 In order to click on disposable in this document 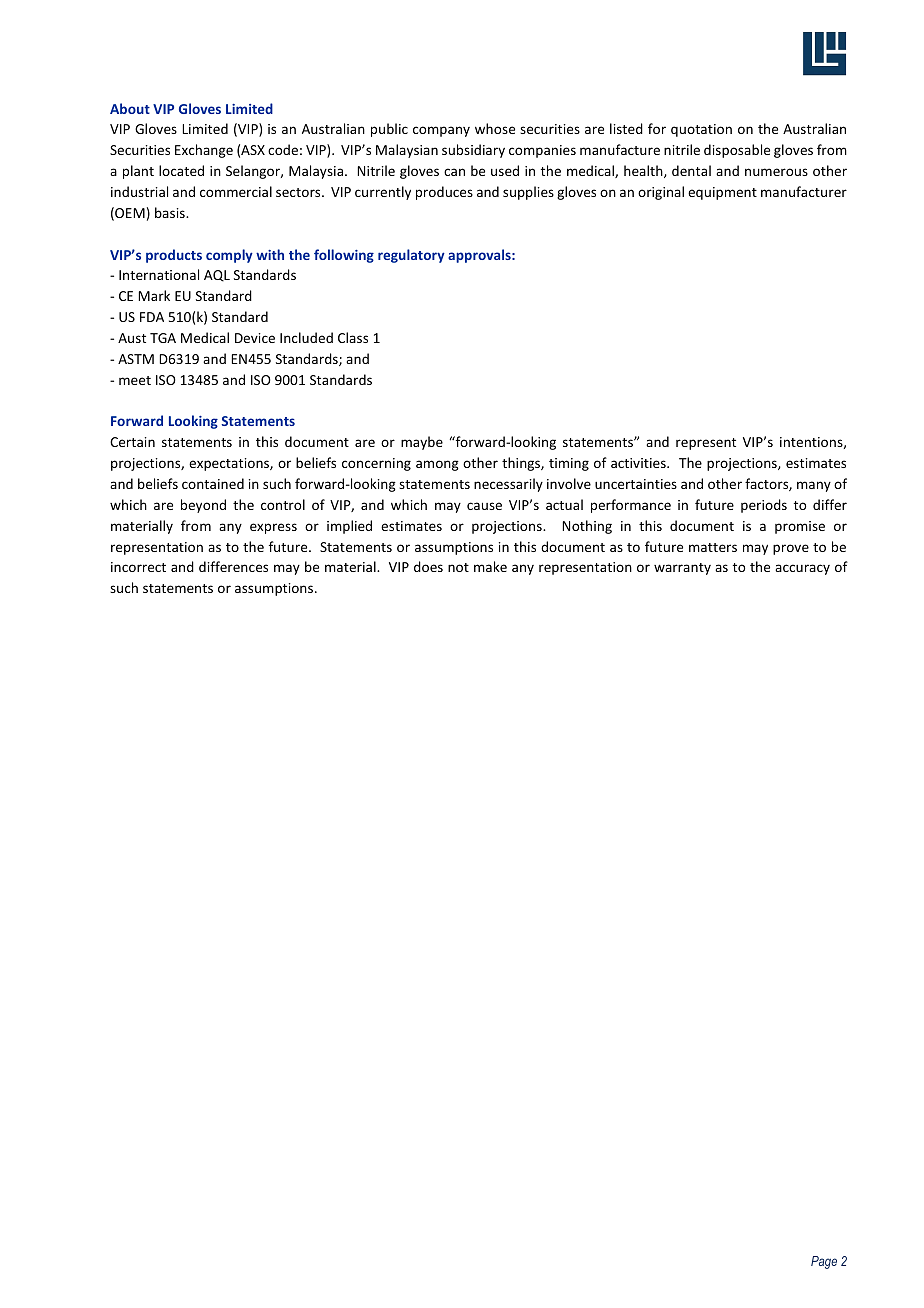, I will do `click(737, 151)`.
